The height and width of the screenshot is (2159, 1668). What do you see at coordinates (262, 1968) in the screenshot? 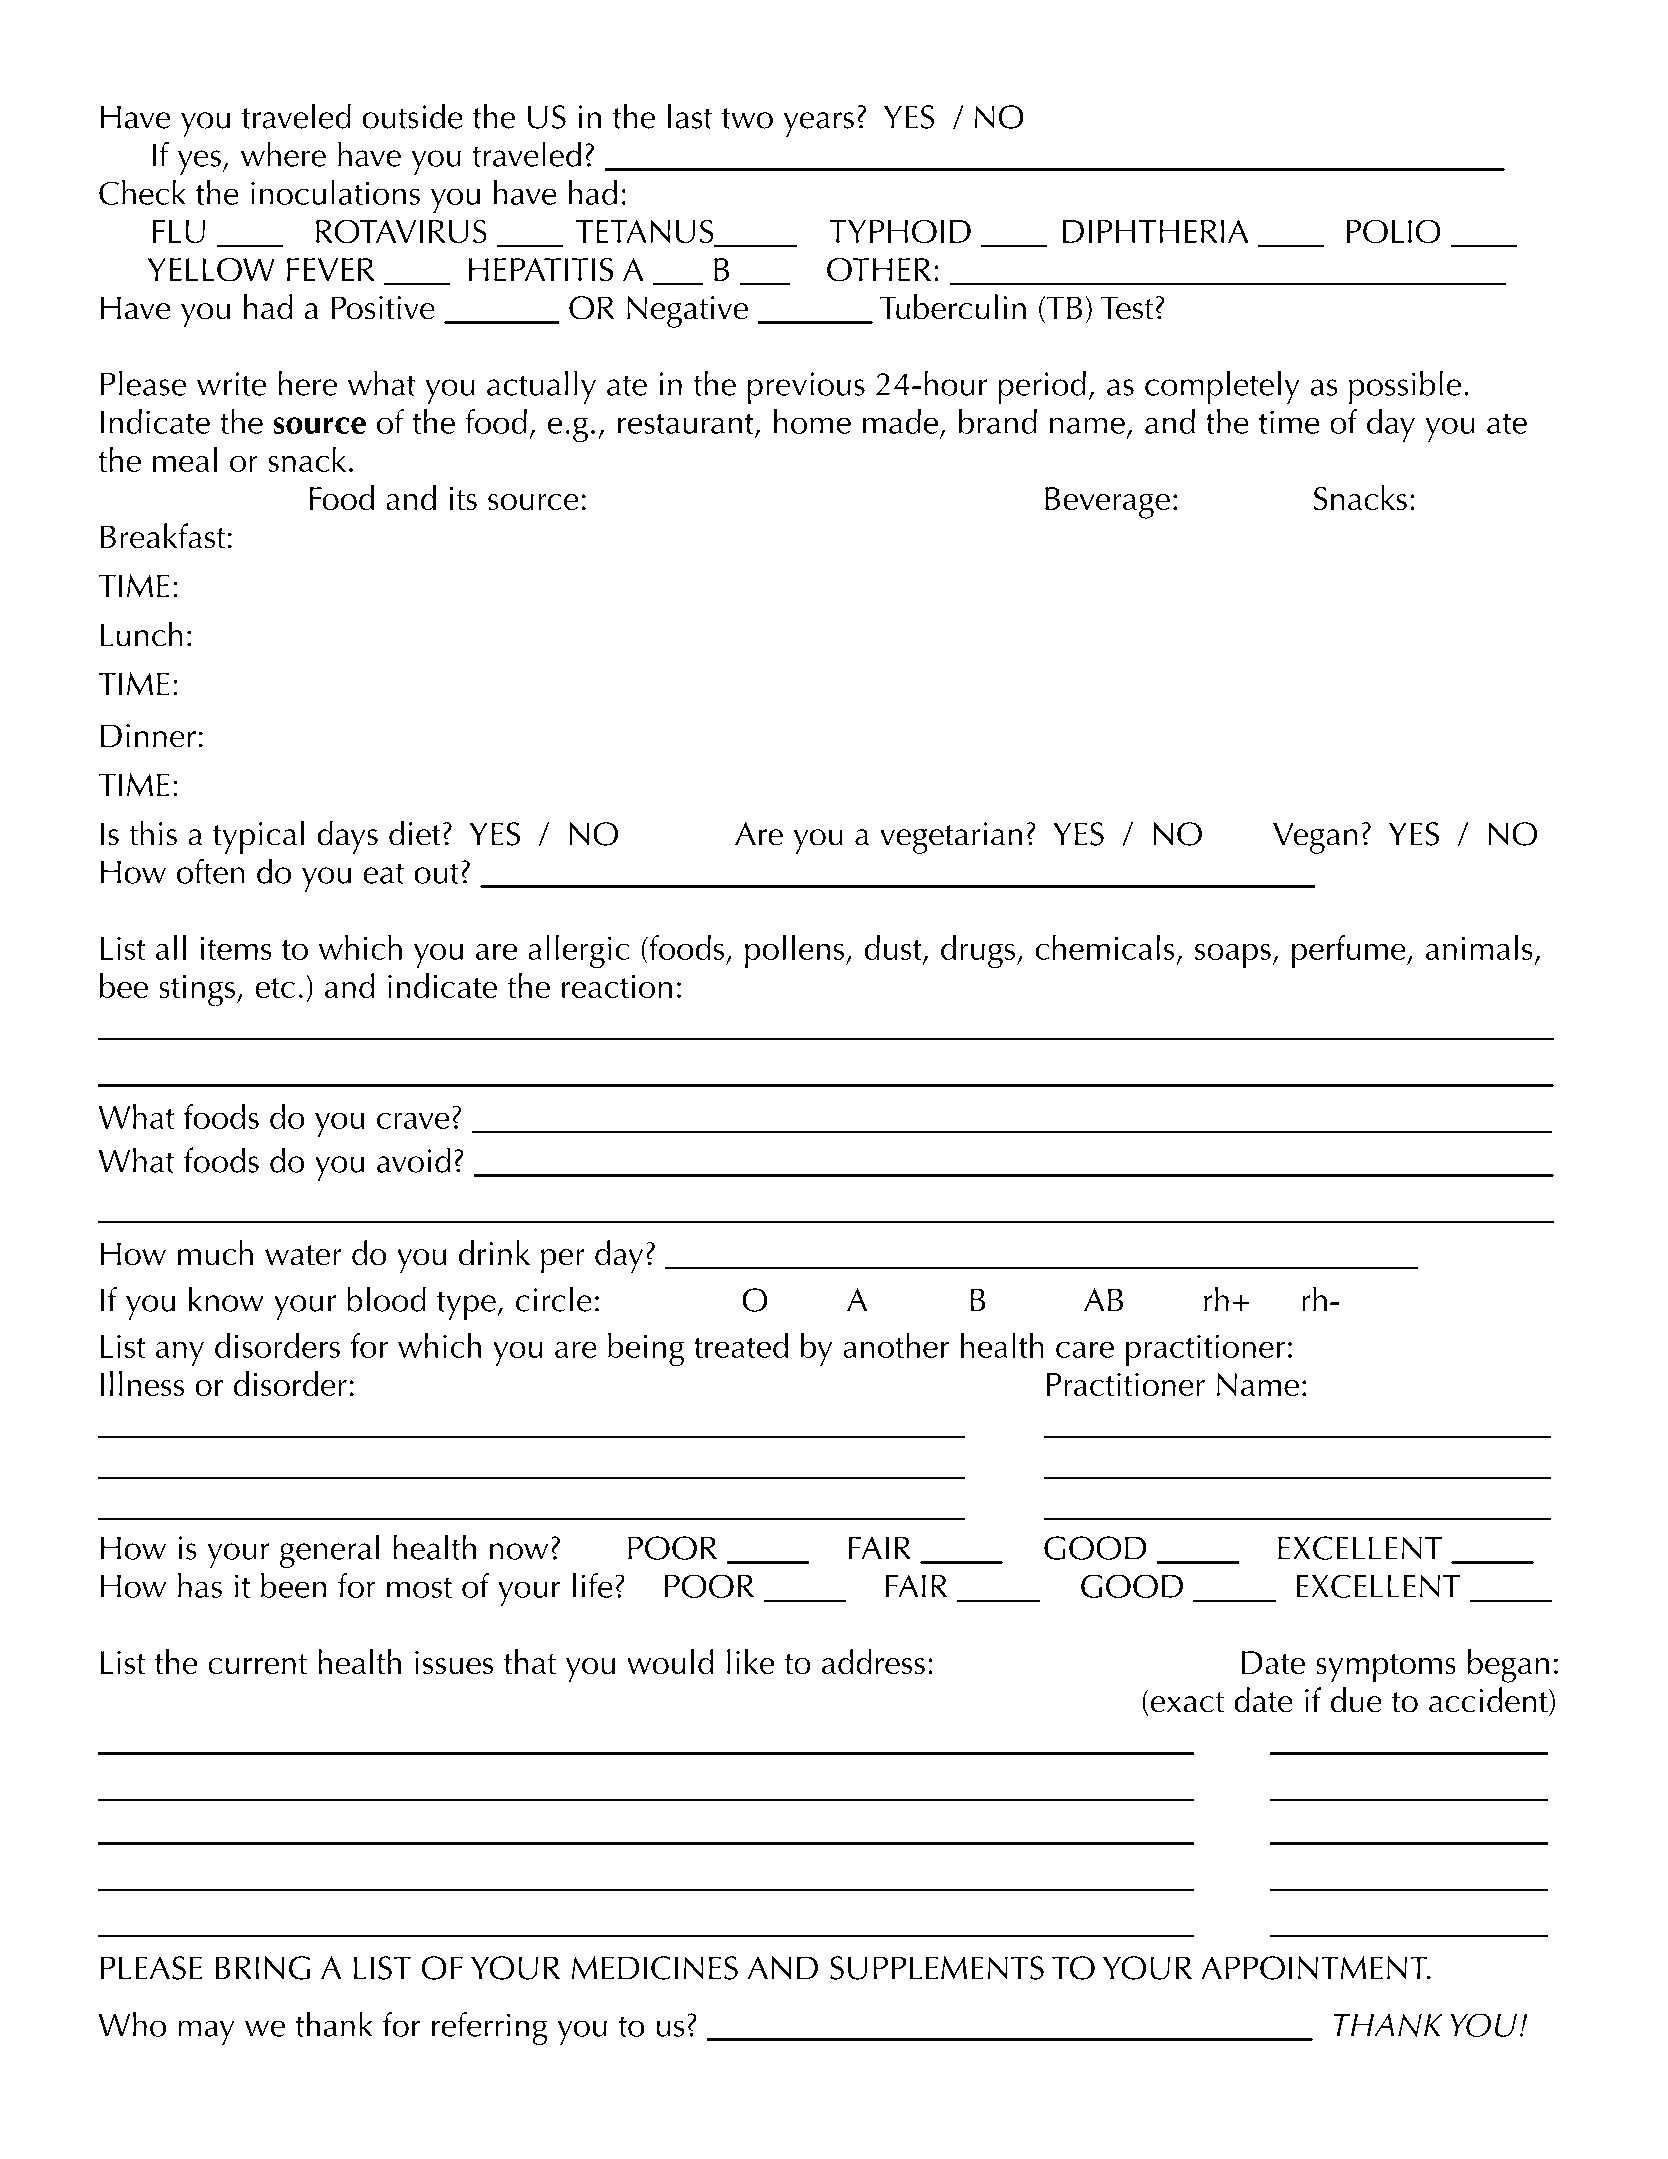
I see `BRING` at bounding box center [262, 1968].
